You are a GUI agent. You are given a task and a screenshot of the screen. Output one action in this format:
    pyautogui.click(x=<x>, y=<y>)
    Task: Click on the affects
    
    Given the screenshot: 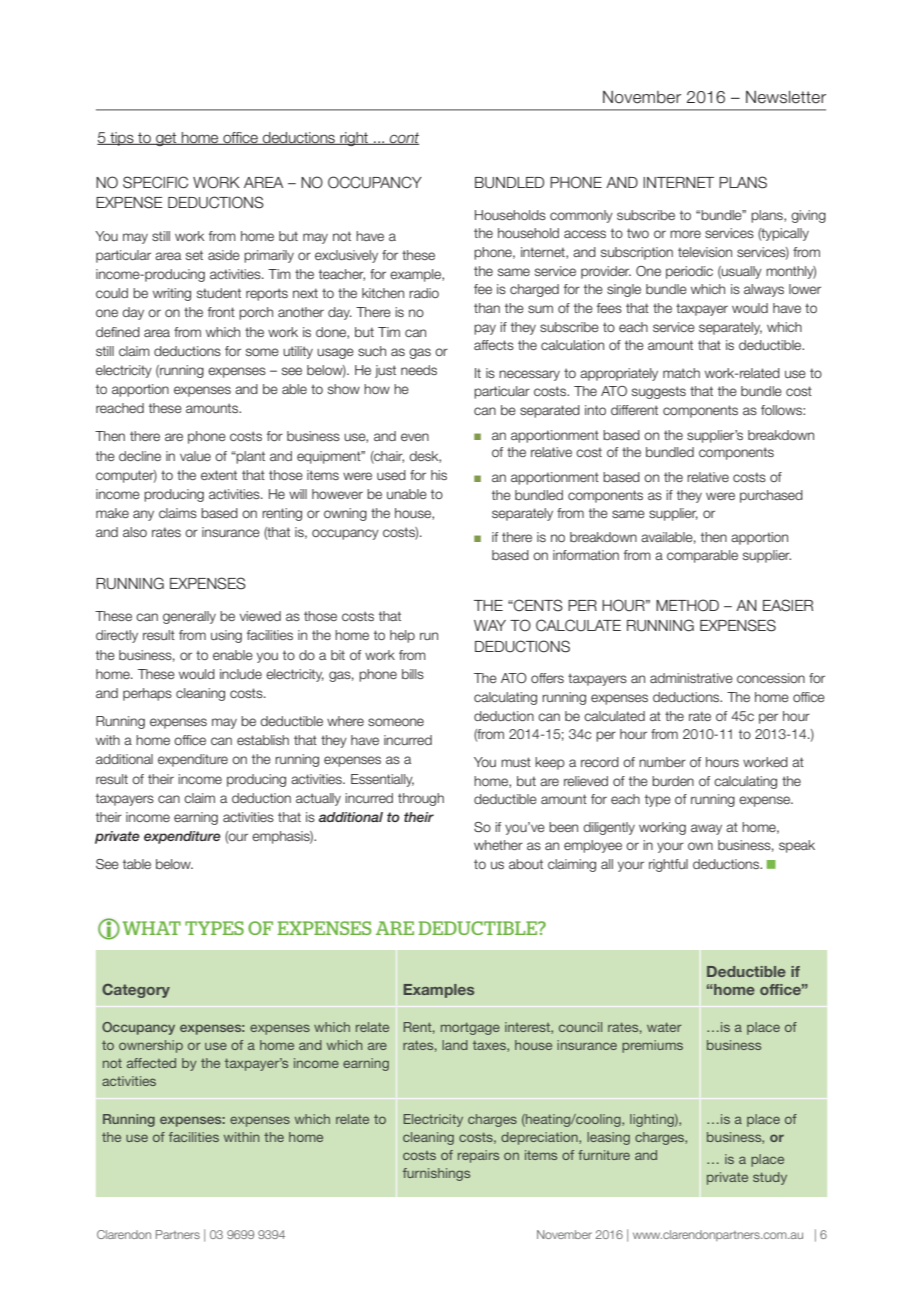 What is the action you would take?
    pyautogui.click(x=494, y=345)
